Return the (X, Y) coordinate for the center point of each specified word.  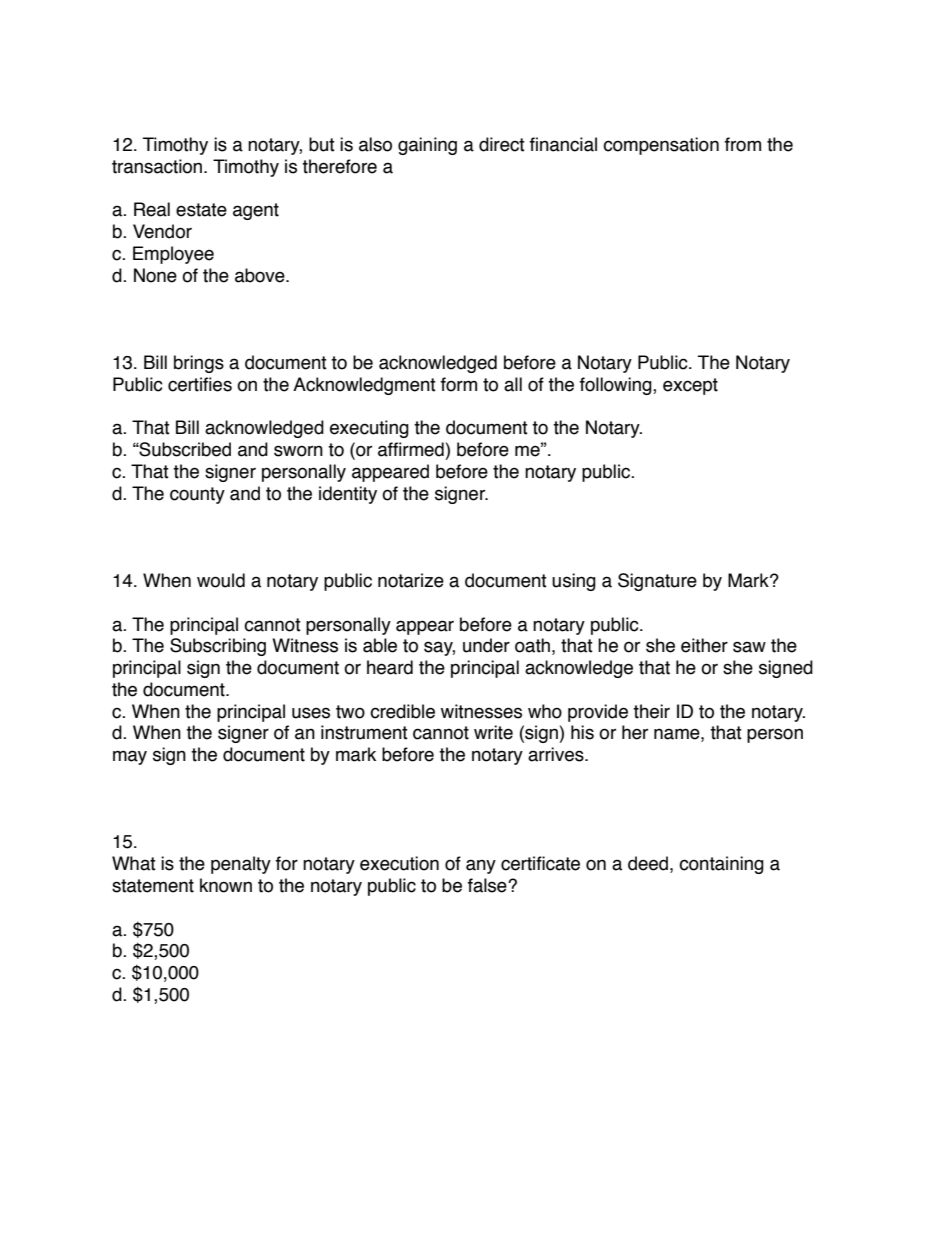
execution (399, 863)
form (459, 384)
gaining (427, 146)
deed (648, 863)
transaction (158, 166)
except (690, 386)
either (704, 645)
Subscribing (218, 647)
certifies (200, 384)
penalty (241, 865)
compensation (661, 146)
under (486, 645)
